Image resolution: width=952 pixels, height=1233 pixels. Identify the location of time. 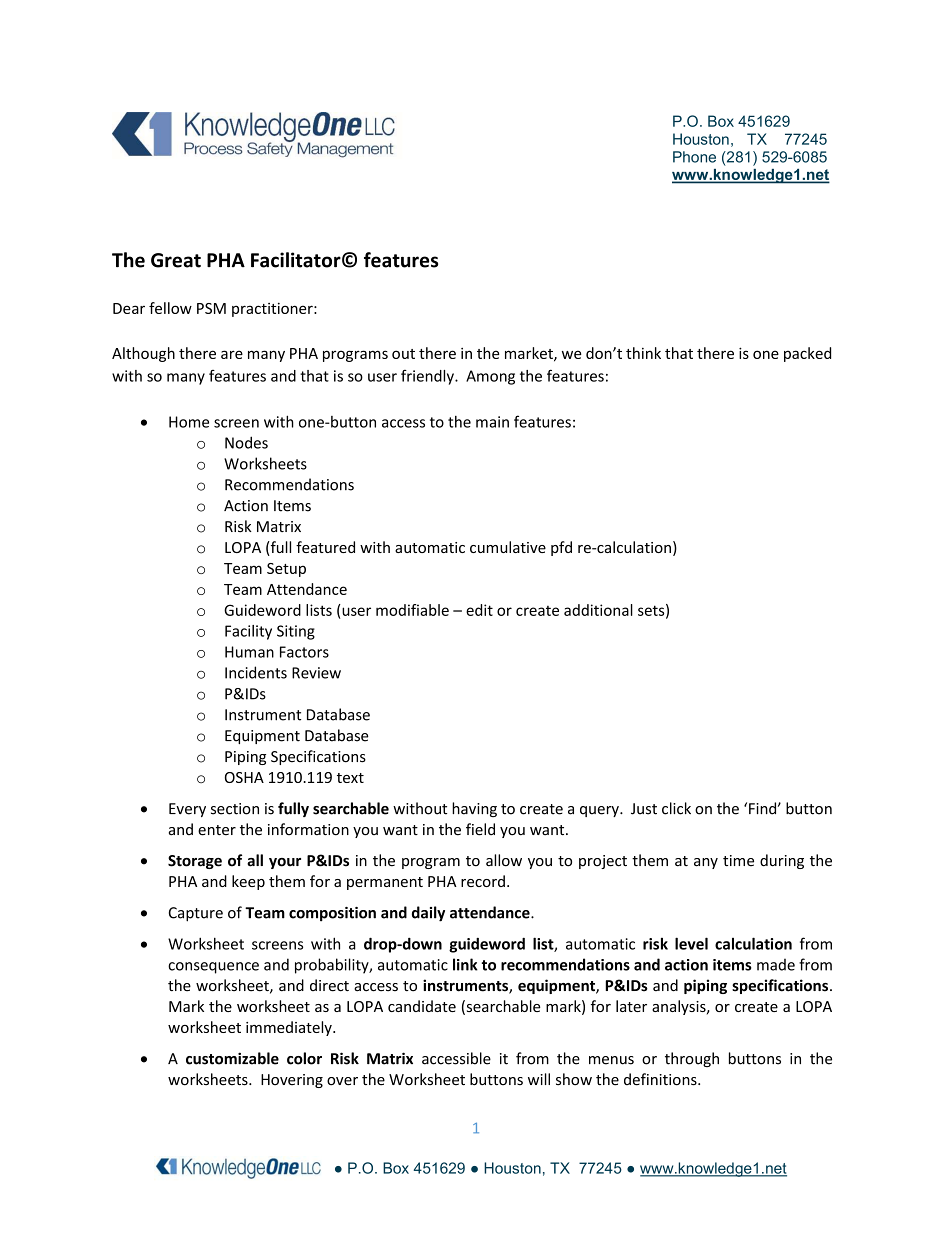
(738, 861).
